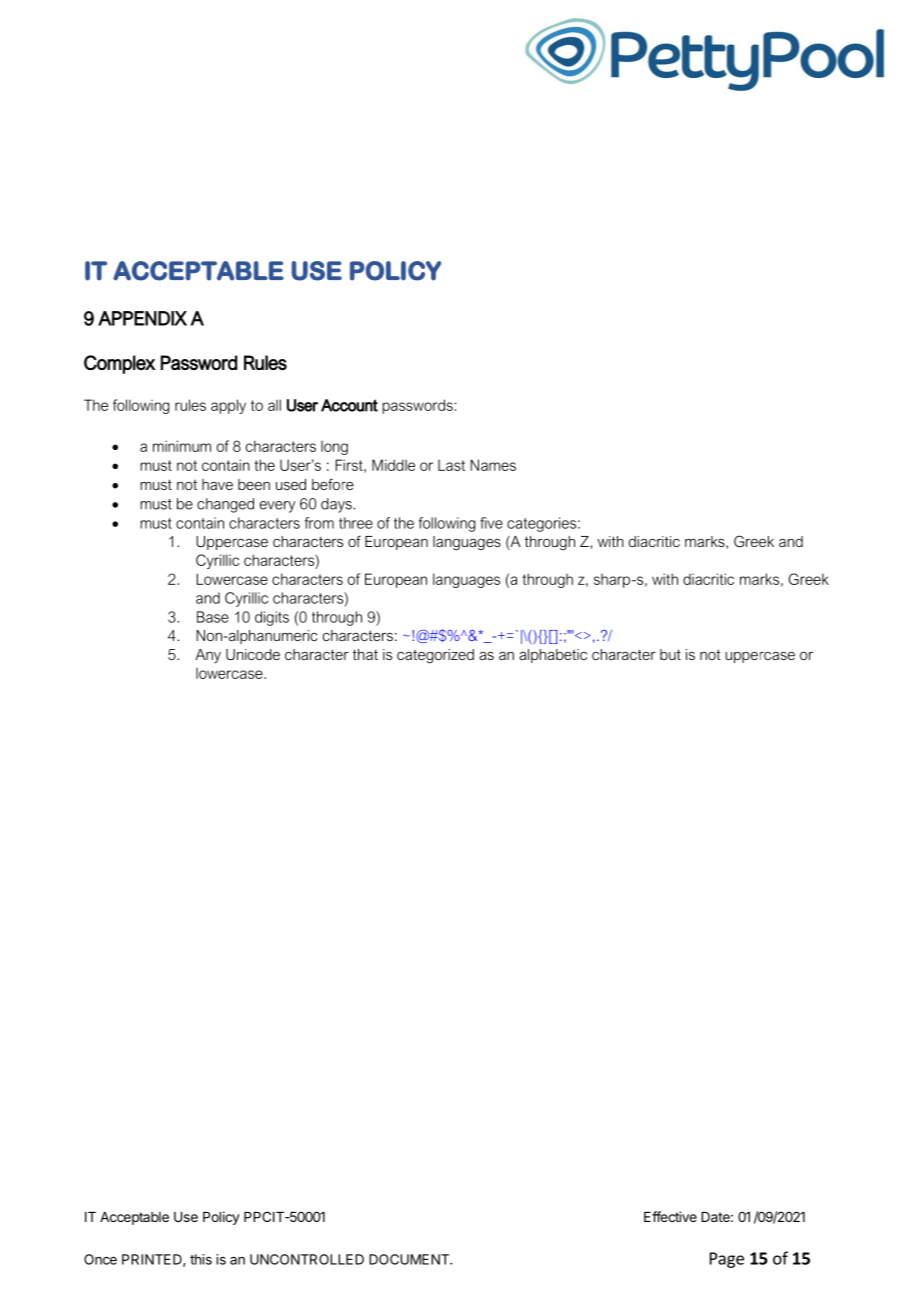  I want to click on Any, so click(208, 656).
